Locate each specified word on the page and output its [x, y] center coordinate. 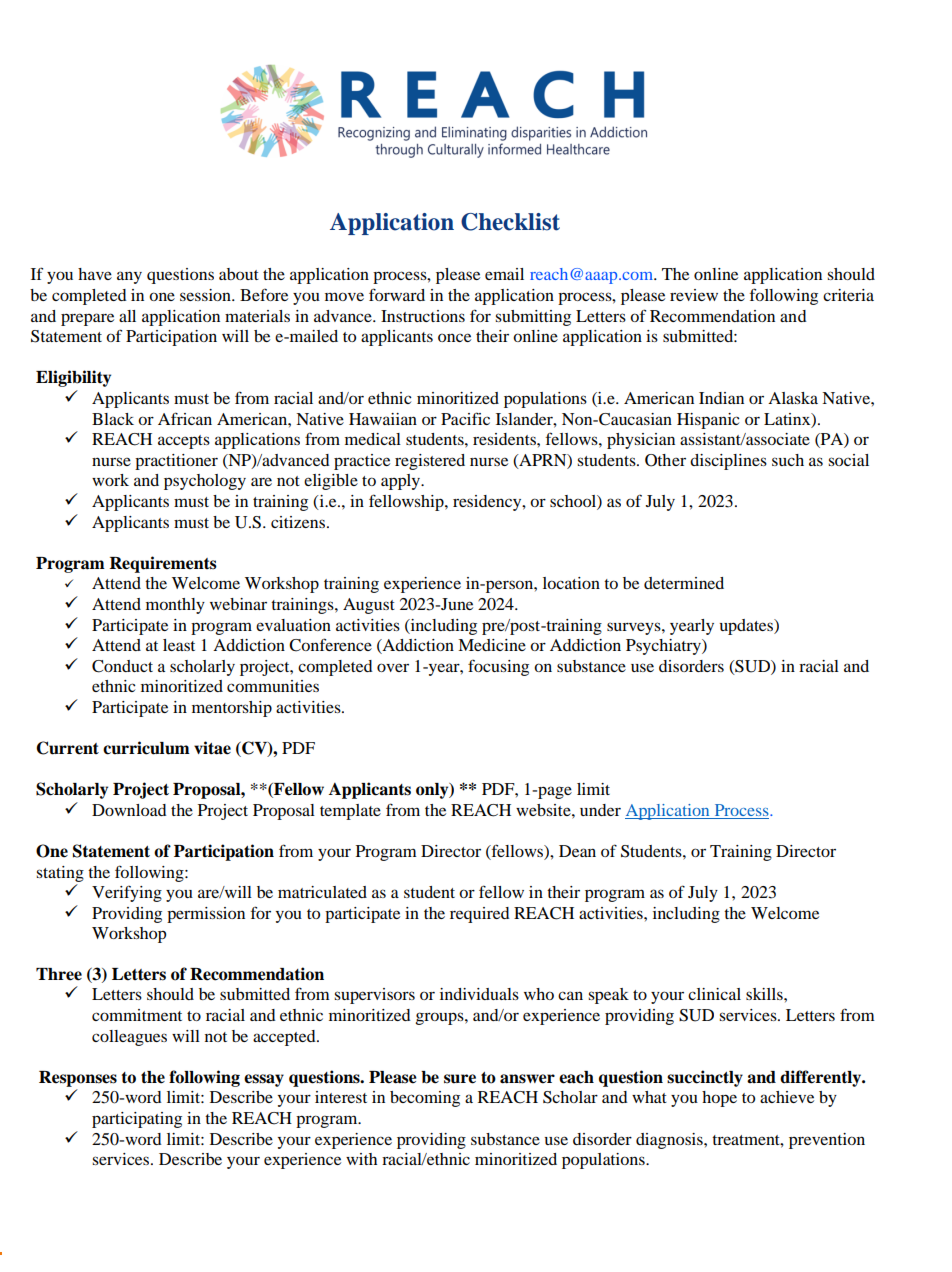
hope [719, 1099]
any [129, 277]
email [504, 274]
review [694, 295]
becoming [425, 1099]
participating [137, 1120]
